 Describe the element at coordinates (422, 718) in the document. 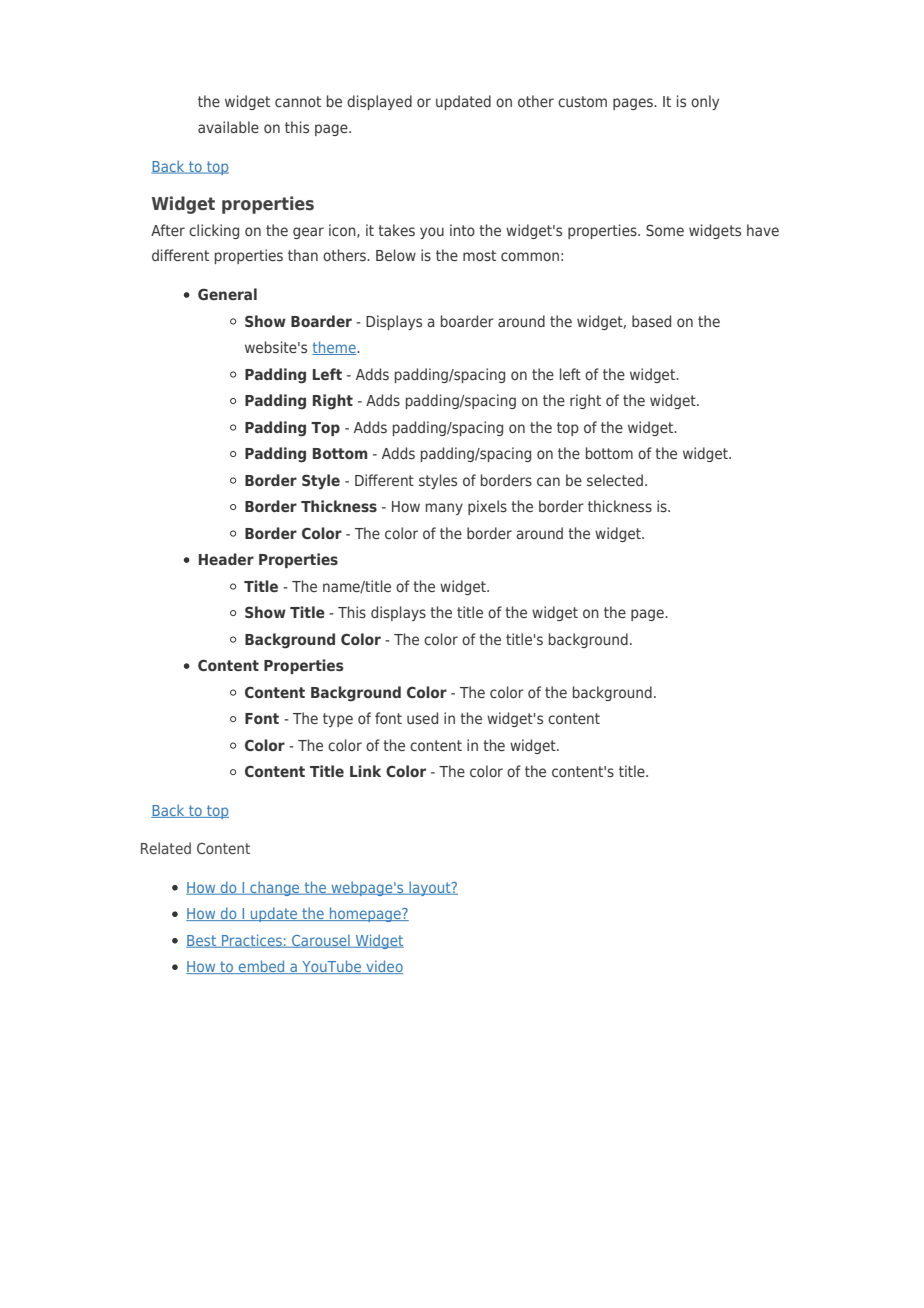

I see `used` at that location.
